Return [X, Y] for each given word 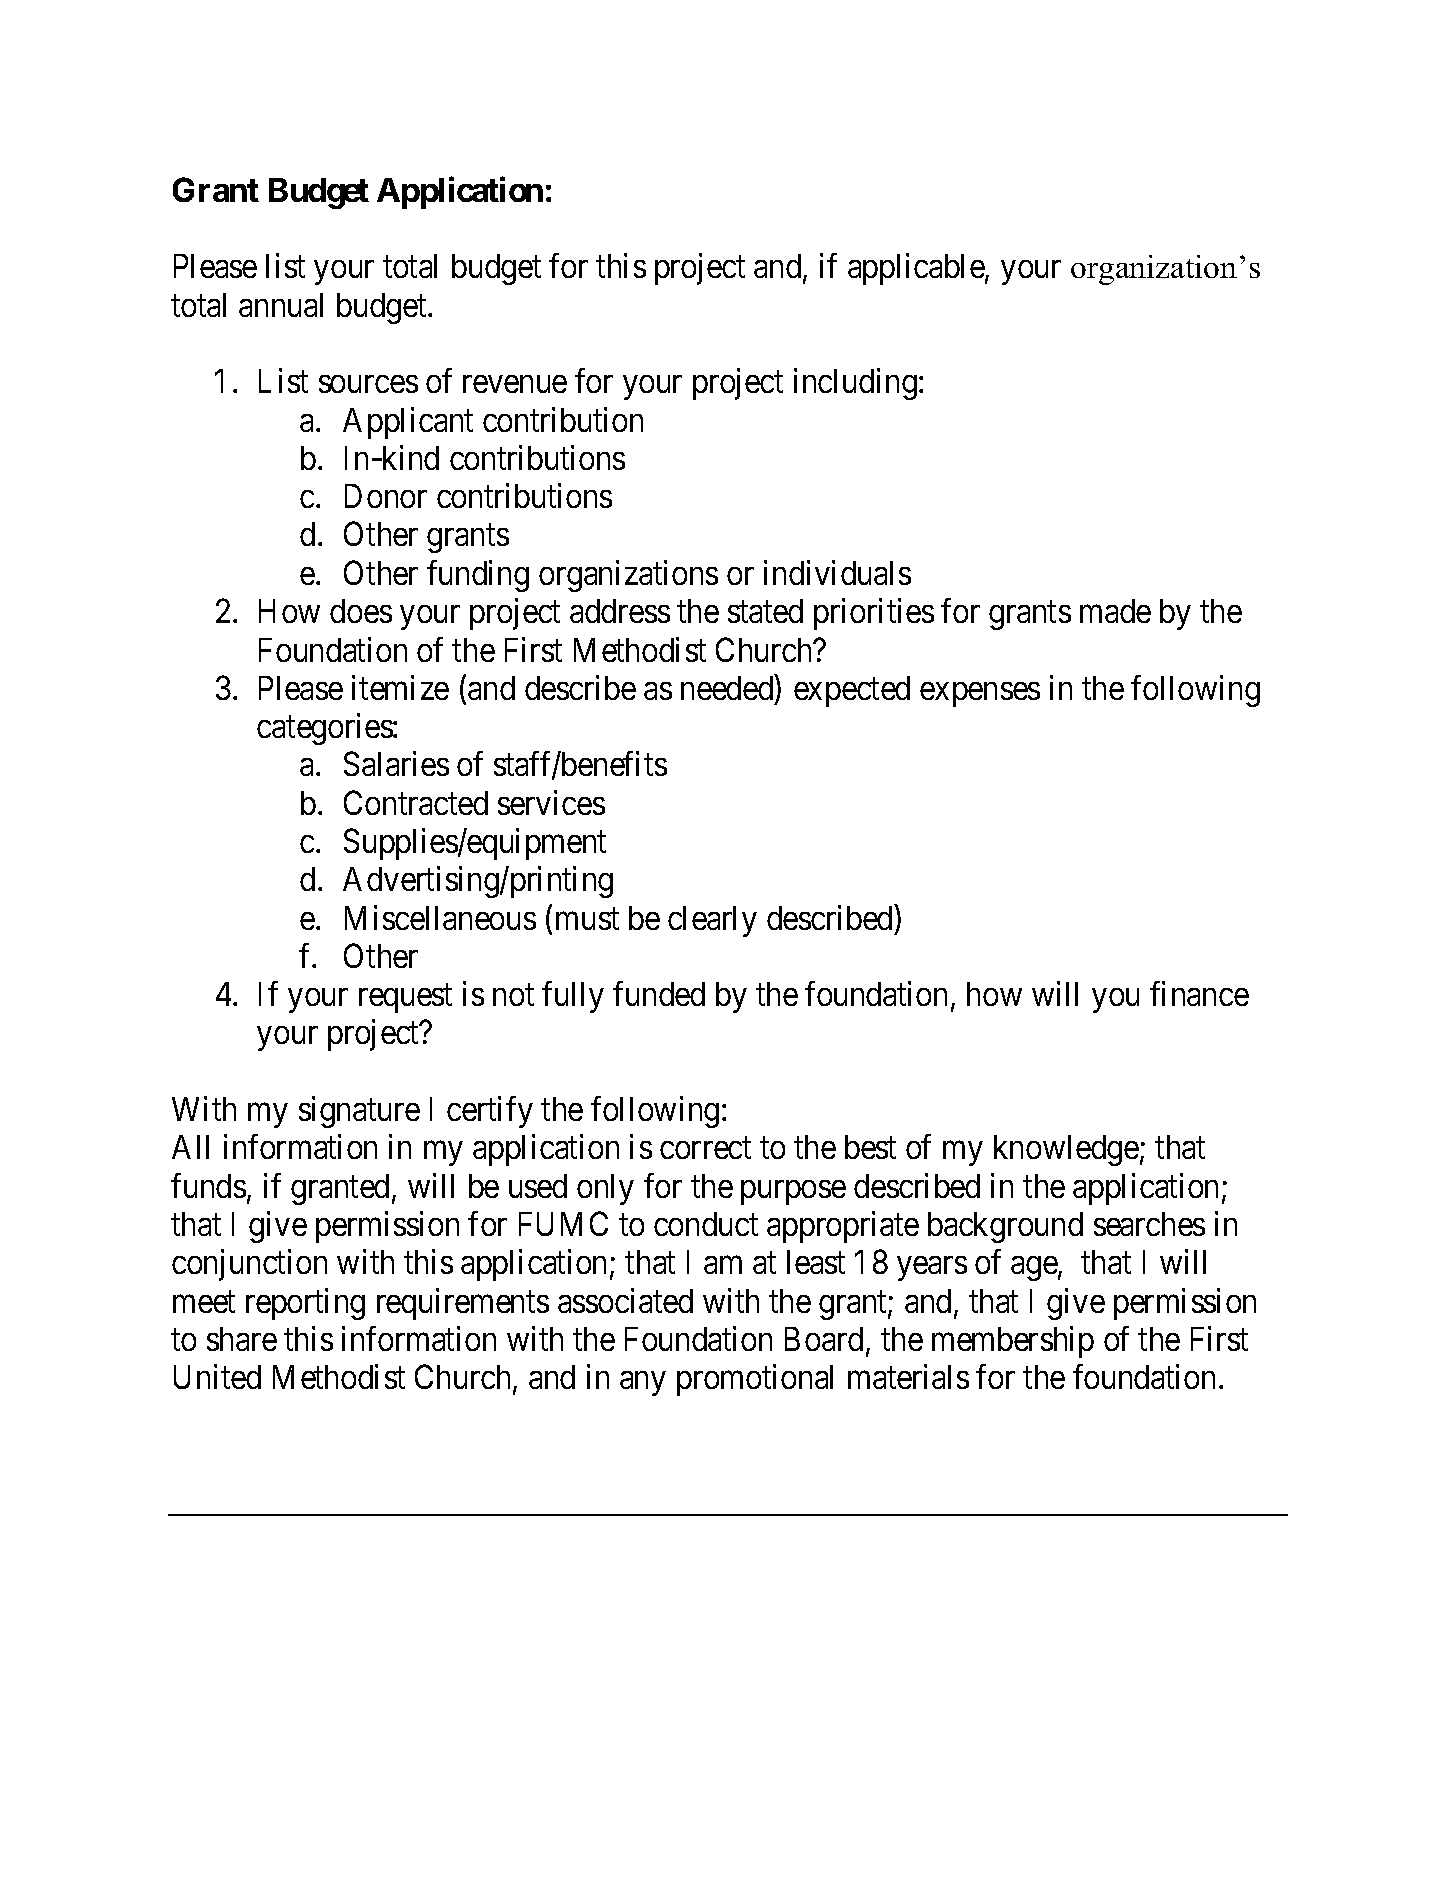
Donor [386, 496]
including [855, 384]
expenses [980, 695]
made [1115, 611]
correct [705, 1148]
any [642, 1384]
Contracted [416, 802]
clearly [712, 921]
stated [765, 611]
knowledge [1066, 1150]
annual [281, 305]
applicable [917, 269]
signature [359, 1112]
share [242, 1339]
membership [1013, 1342]
